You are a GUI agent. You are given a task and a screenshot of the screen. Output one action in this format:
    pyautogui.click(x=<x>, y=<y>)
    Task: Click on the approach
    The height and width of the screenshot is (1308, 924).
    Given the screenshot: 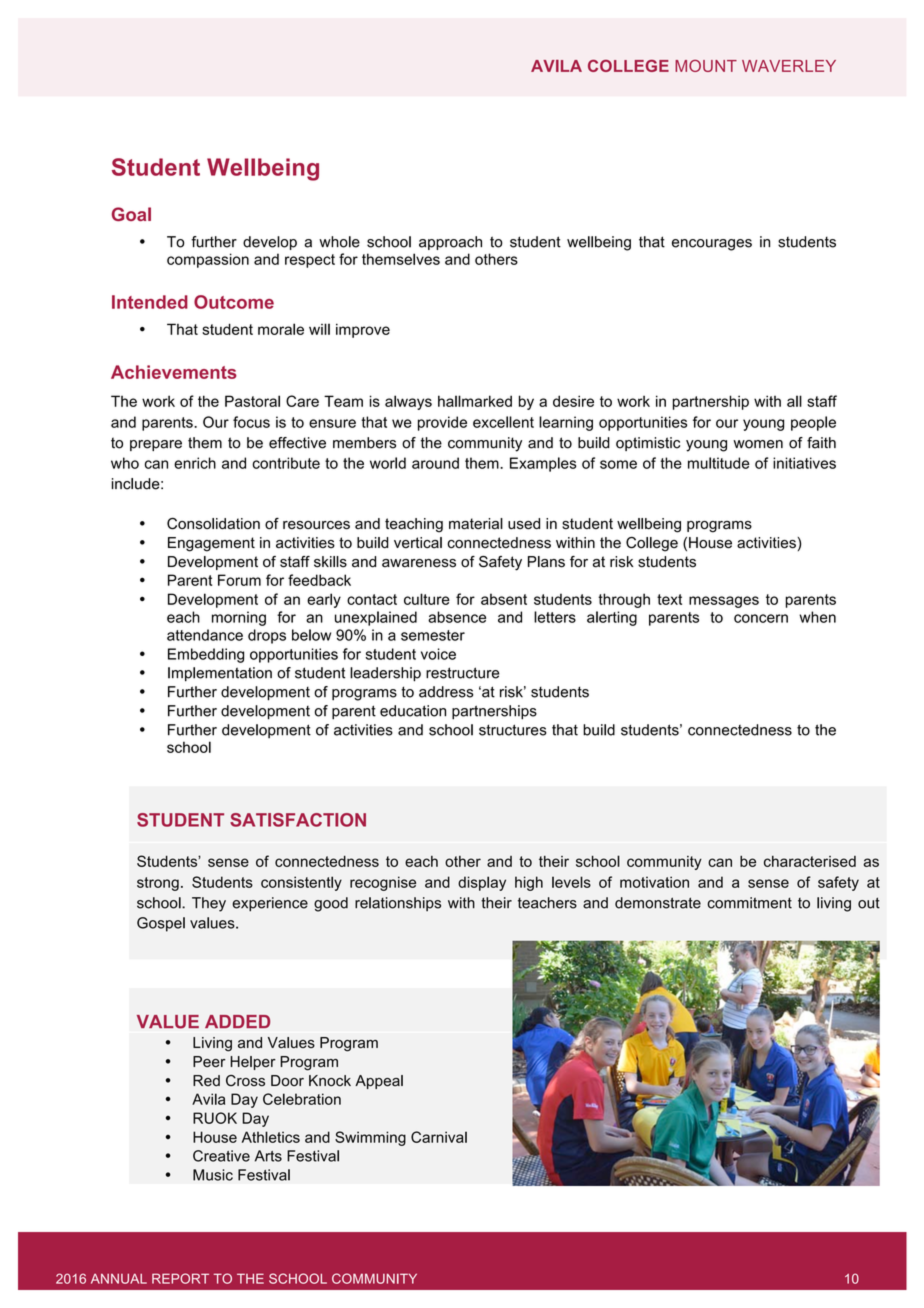 What is the action you would take?
    pyautogui.click(x=450, y=243)
